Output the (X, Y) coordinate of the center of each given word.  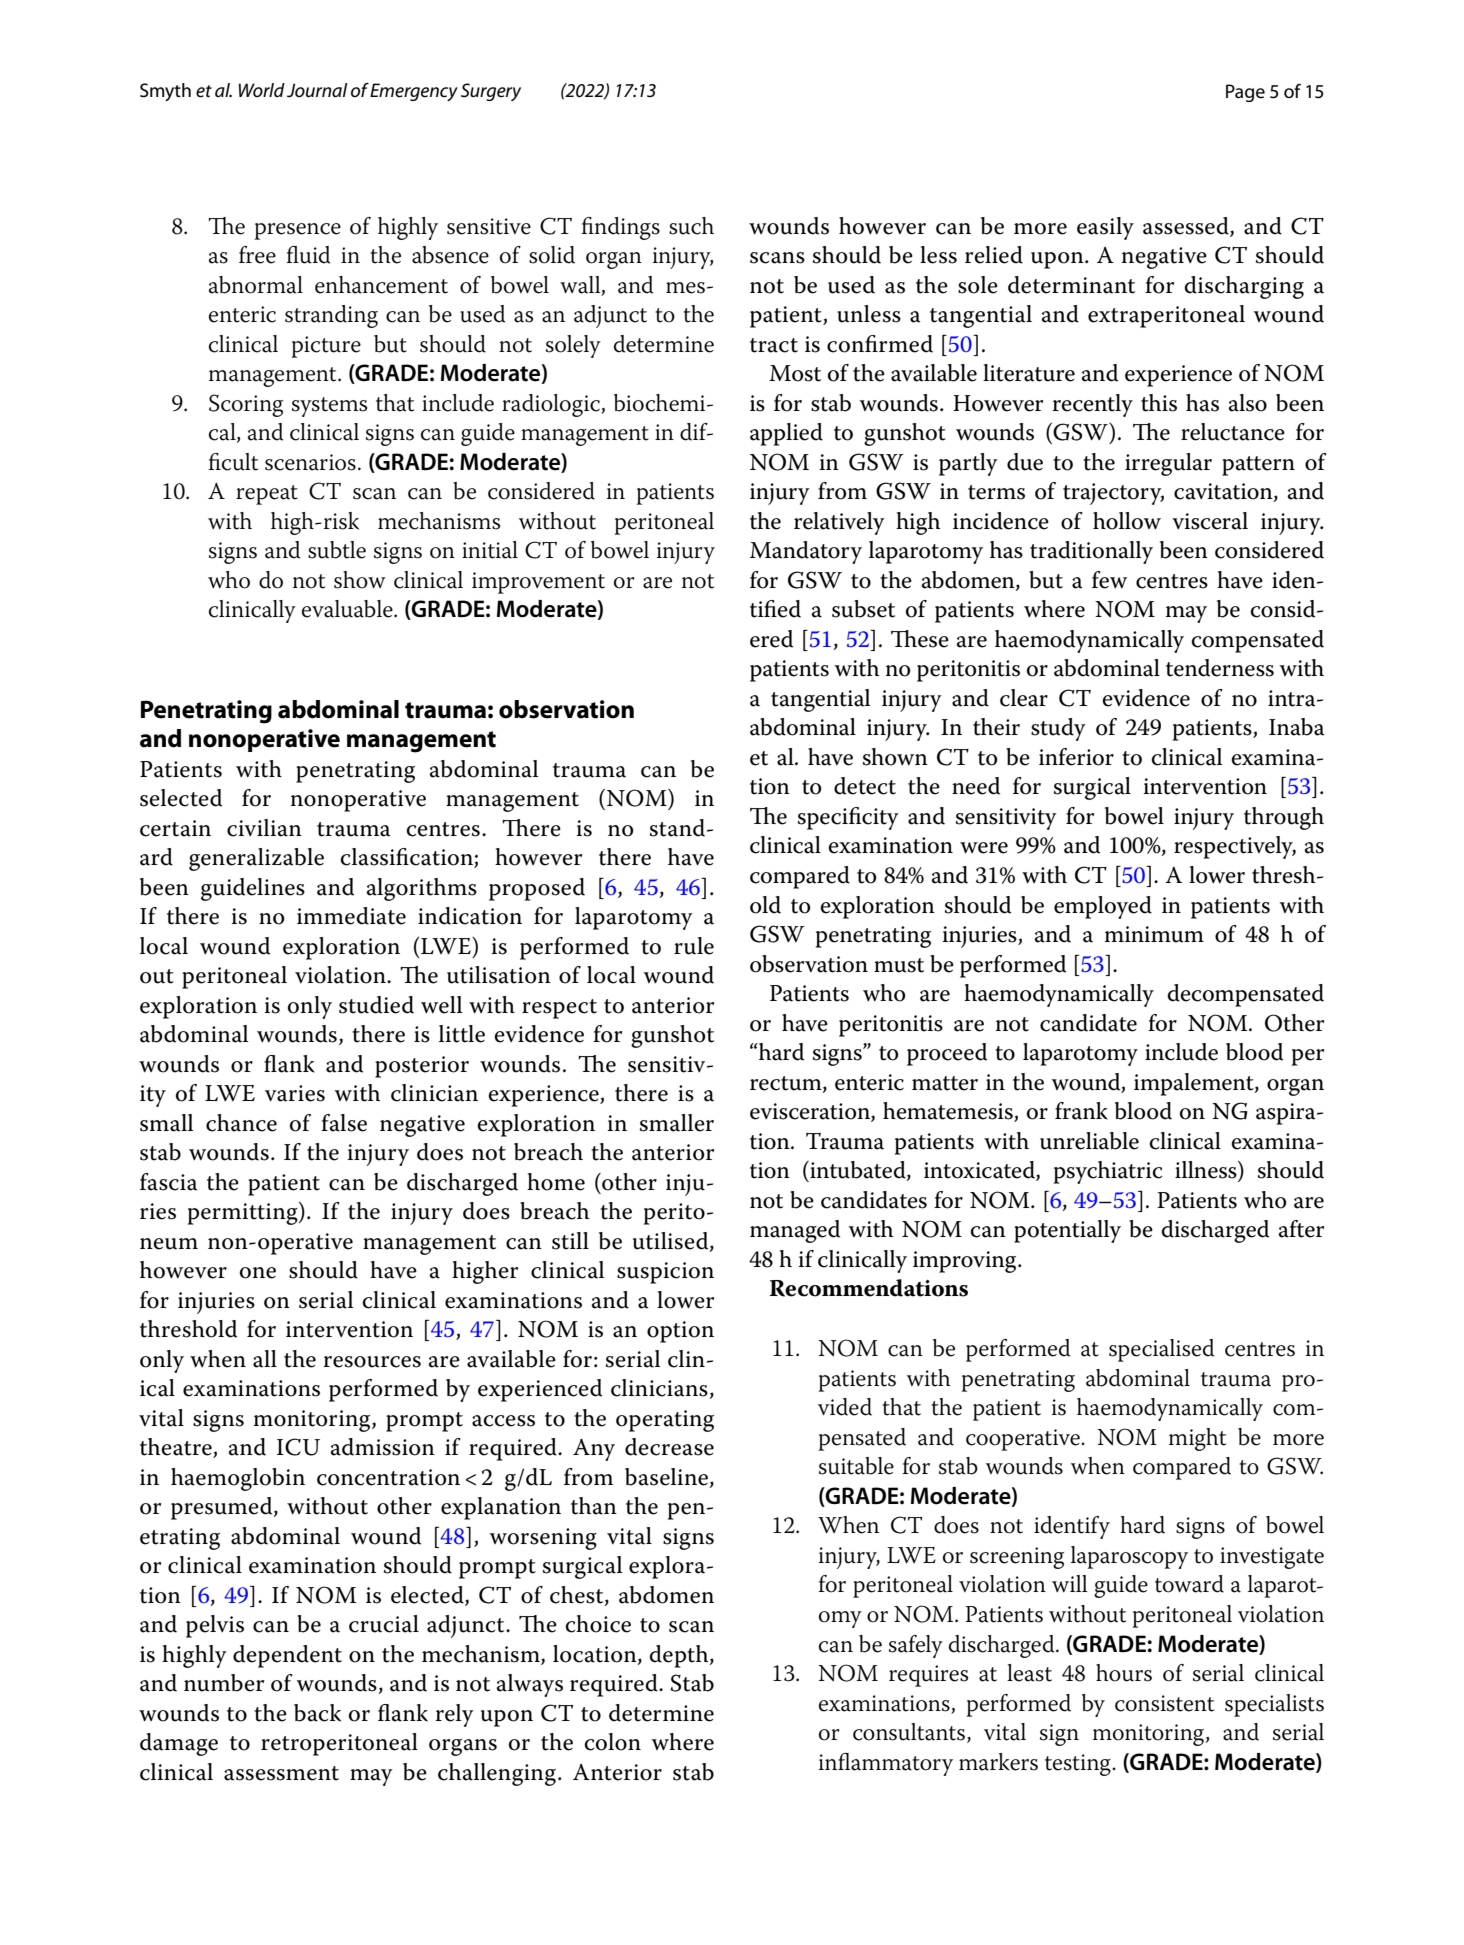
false (344, 1123)
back (317, 1713)
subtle (337, 550)
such (691, 226)
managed (795, 1231)
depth (680, 1656)
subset (863, 609)
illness (1207, 1171)
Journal (317, 90)
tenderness (1220, 668)
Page (1245, 93)
